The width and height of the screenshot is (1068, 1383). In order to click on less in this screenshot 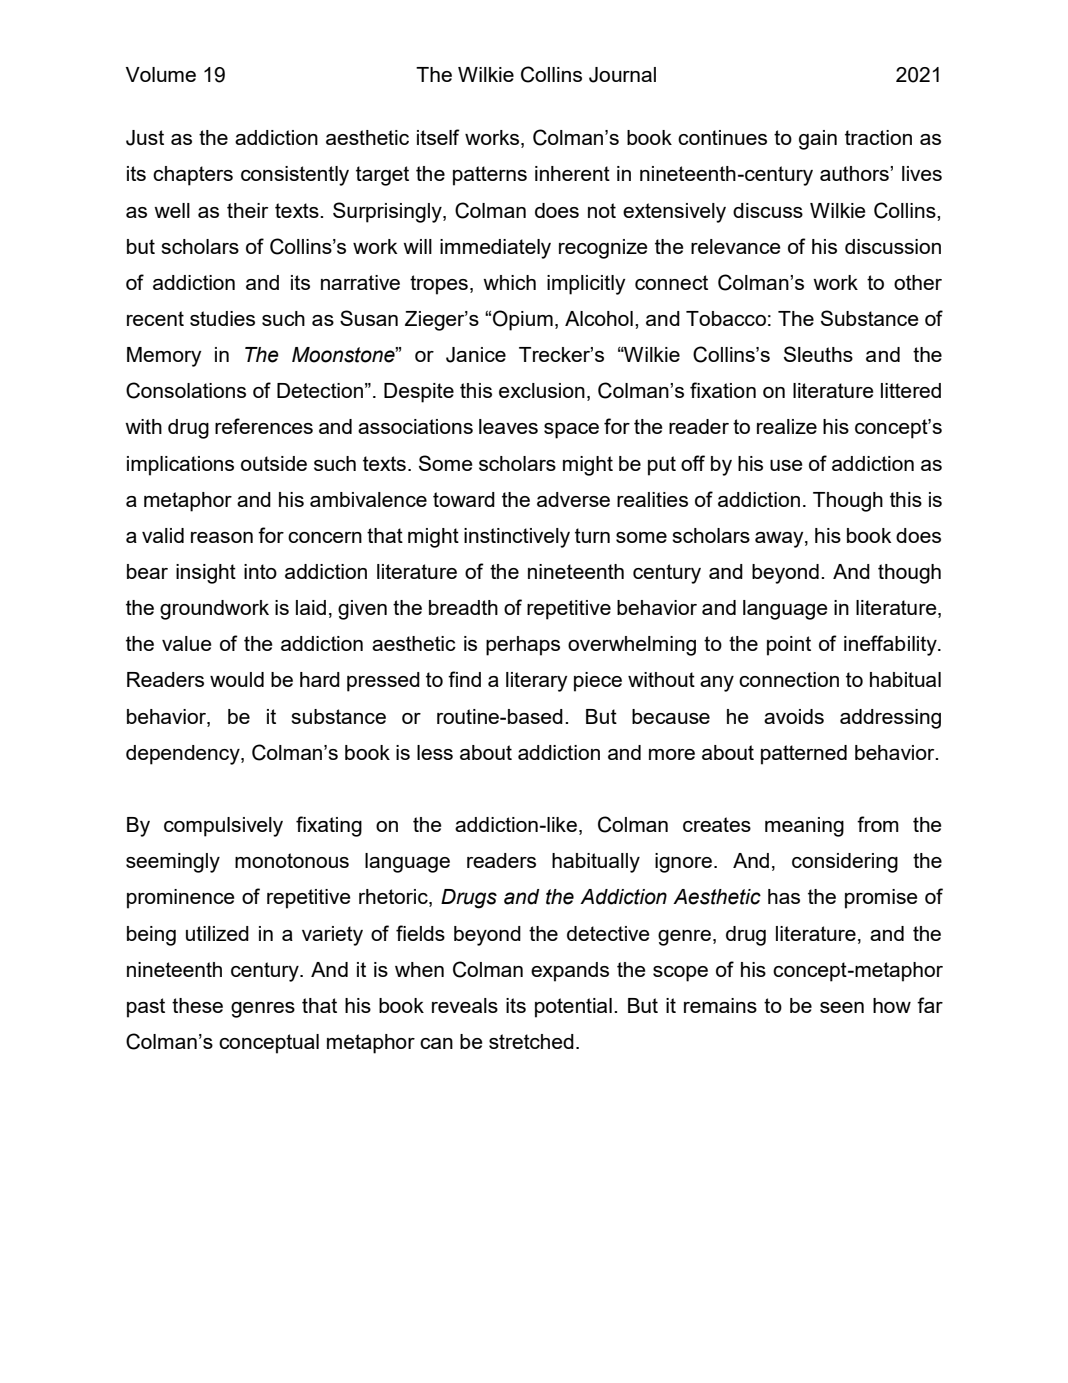, I will do `click(435, 752)`.
